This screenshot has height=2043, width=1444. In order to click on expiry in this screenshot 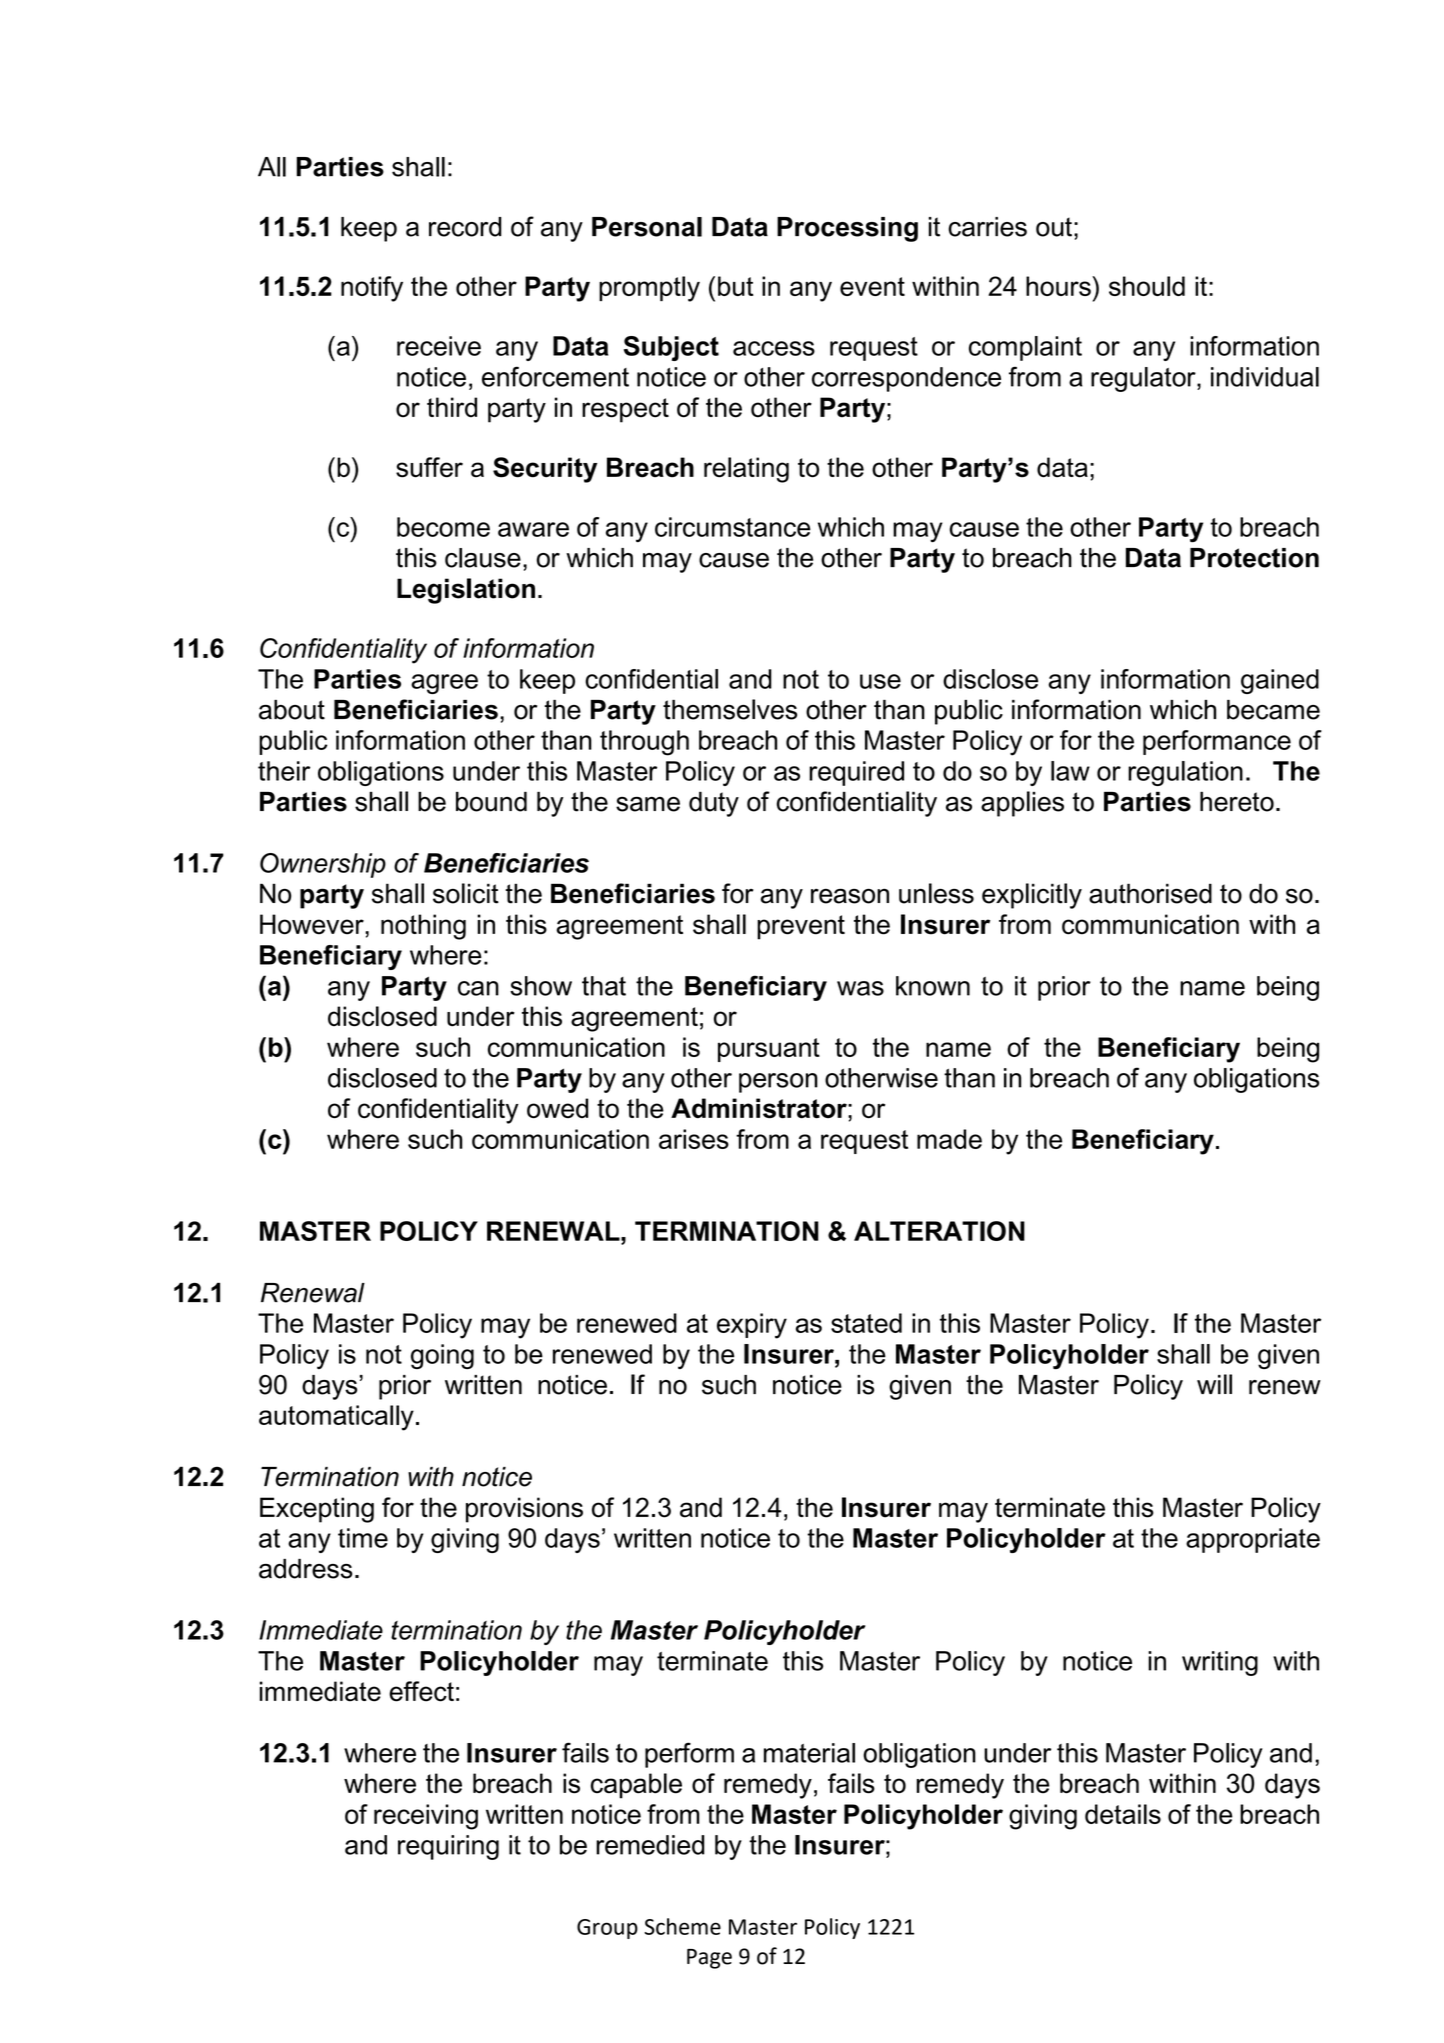, I will do `click(752, 1326)`.
